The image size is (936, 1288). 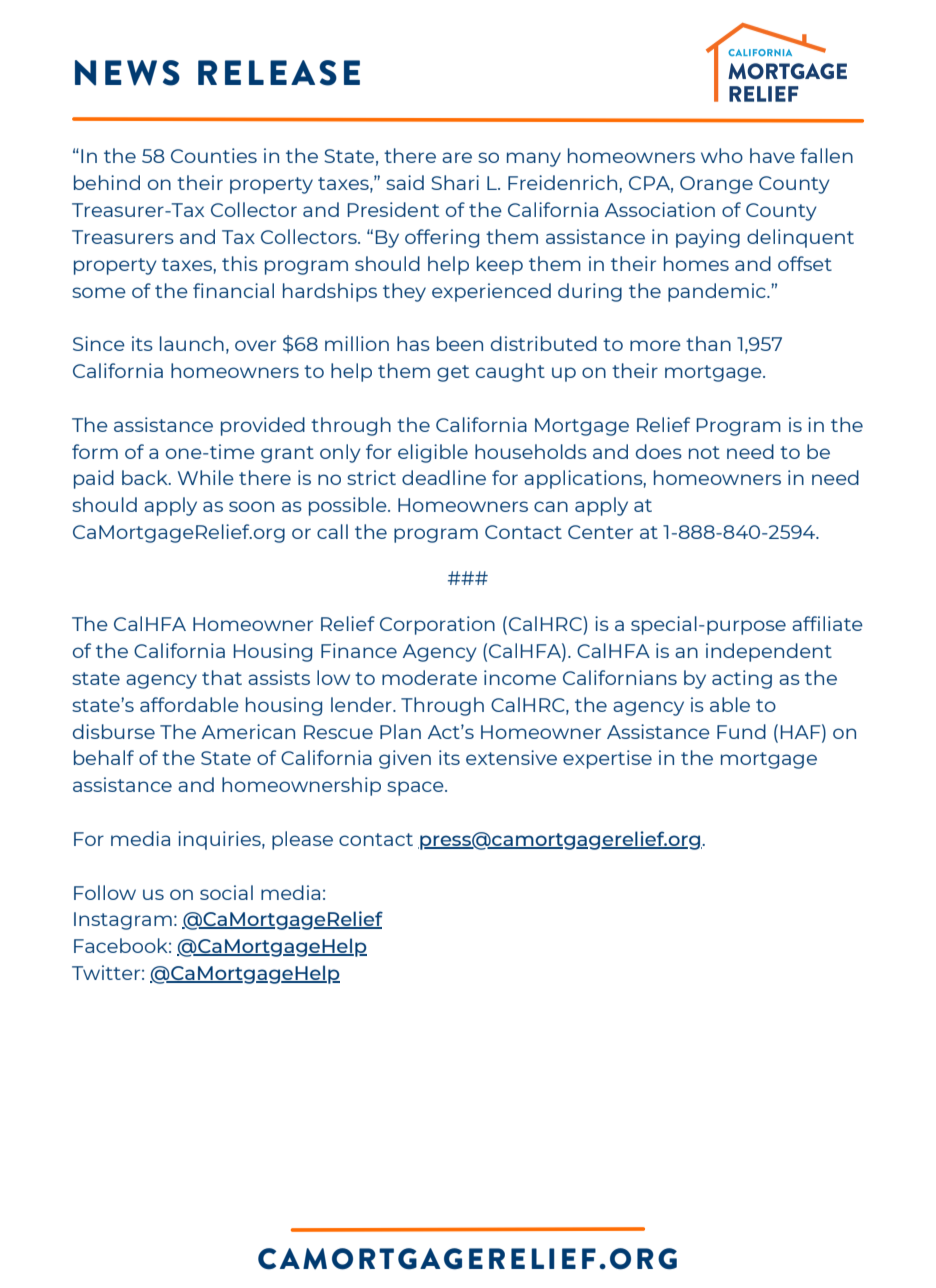 I want to click on Corporation, so click(x=437, y=625).
